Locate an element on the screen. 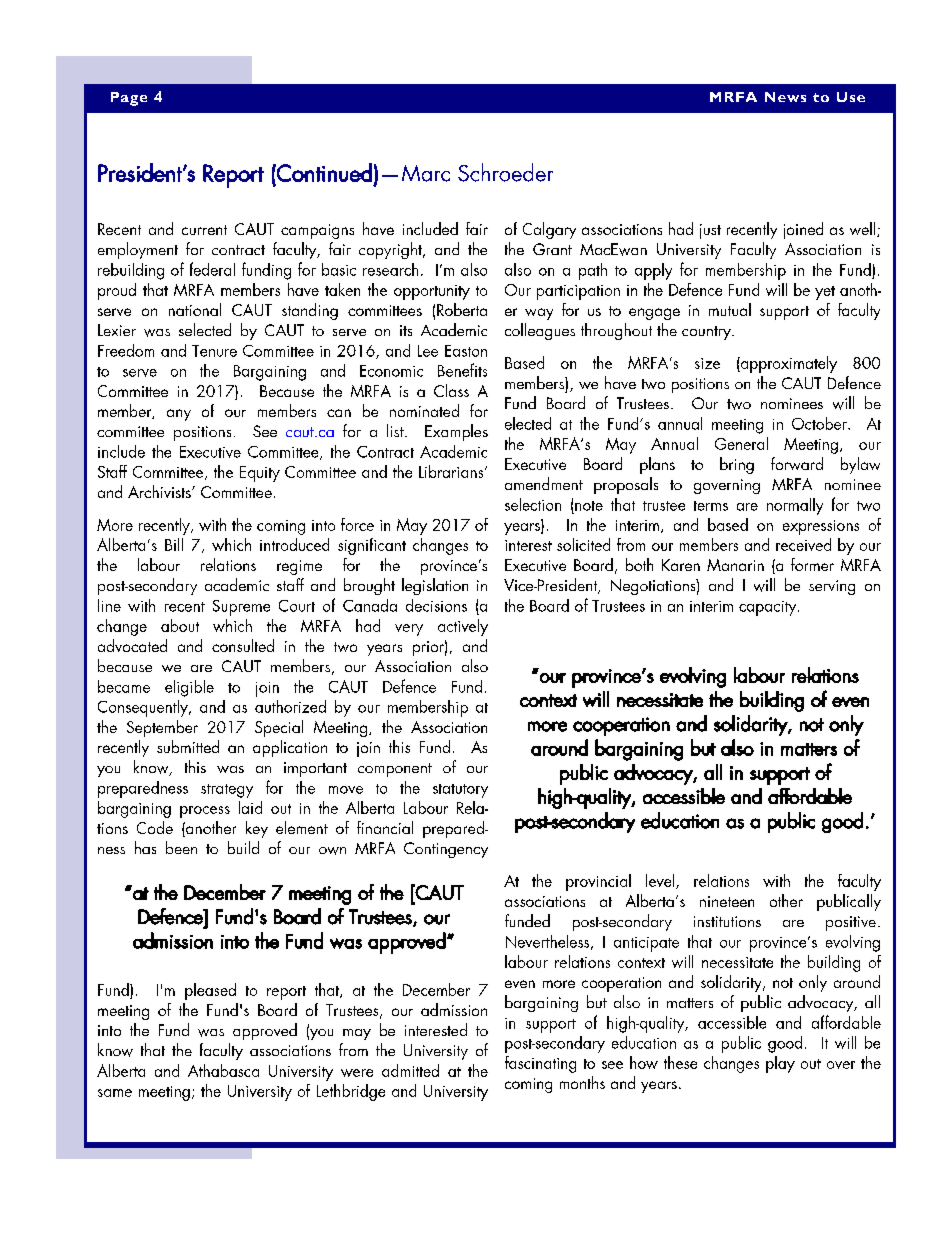  Examples is located at coordinates (456, 432).
